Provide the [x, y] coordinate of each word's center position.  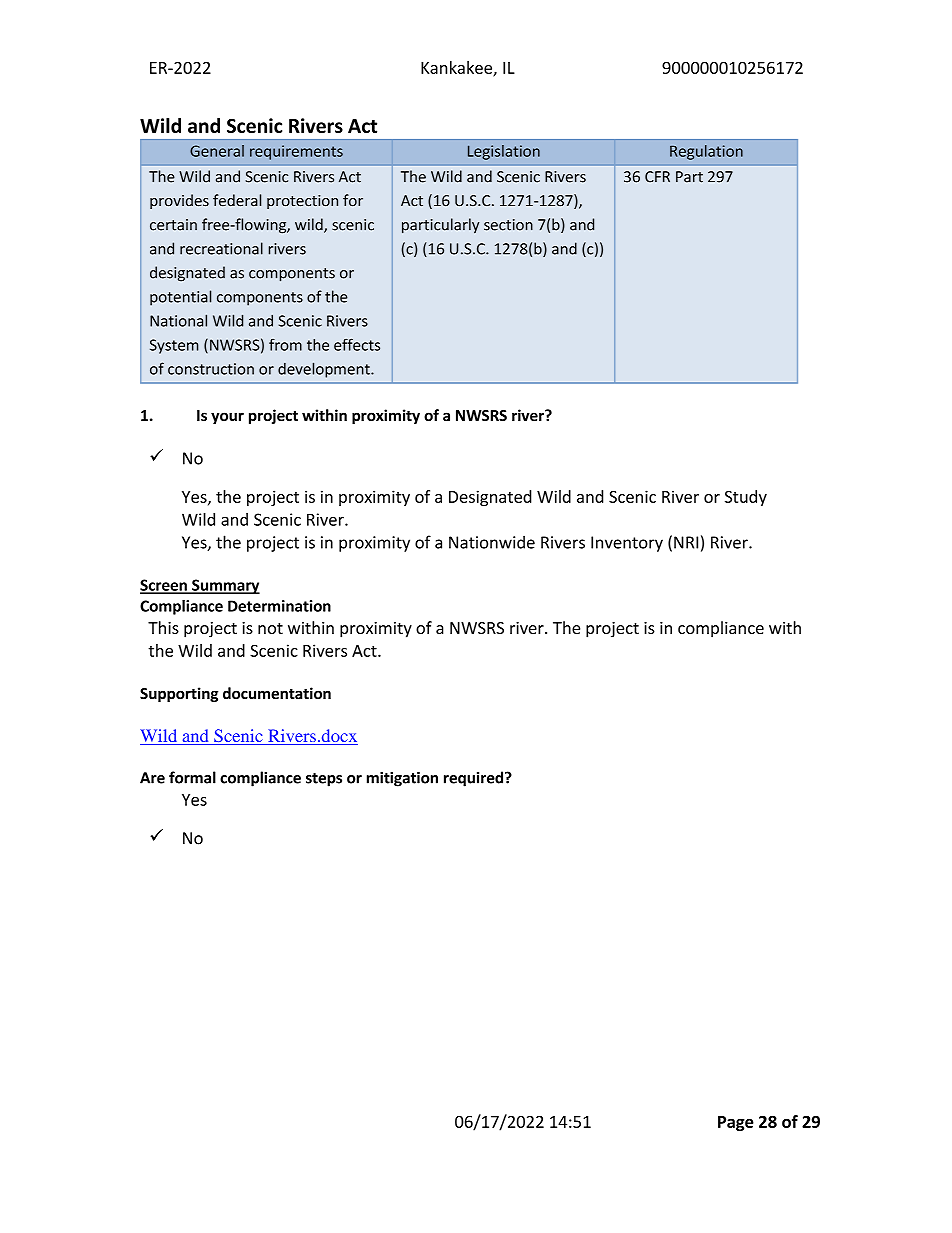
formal [192, 777]
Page [736, 1123]
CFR [657, 177]
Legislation [504, 152]
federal [237, 200]
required [475, 779]
